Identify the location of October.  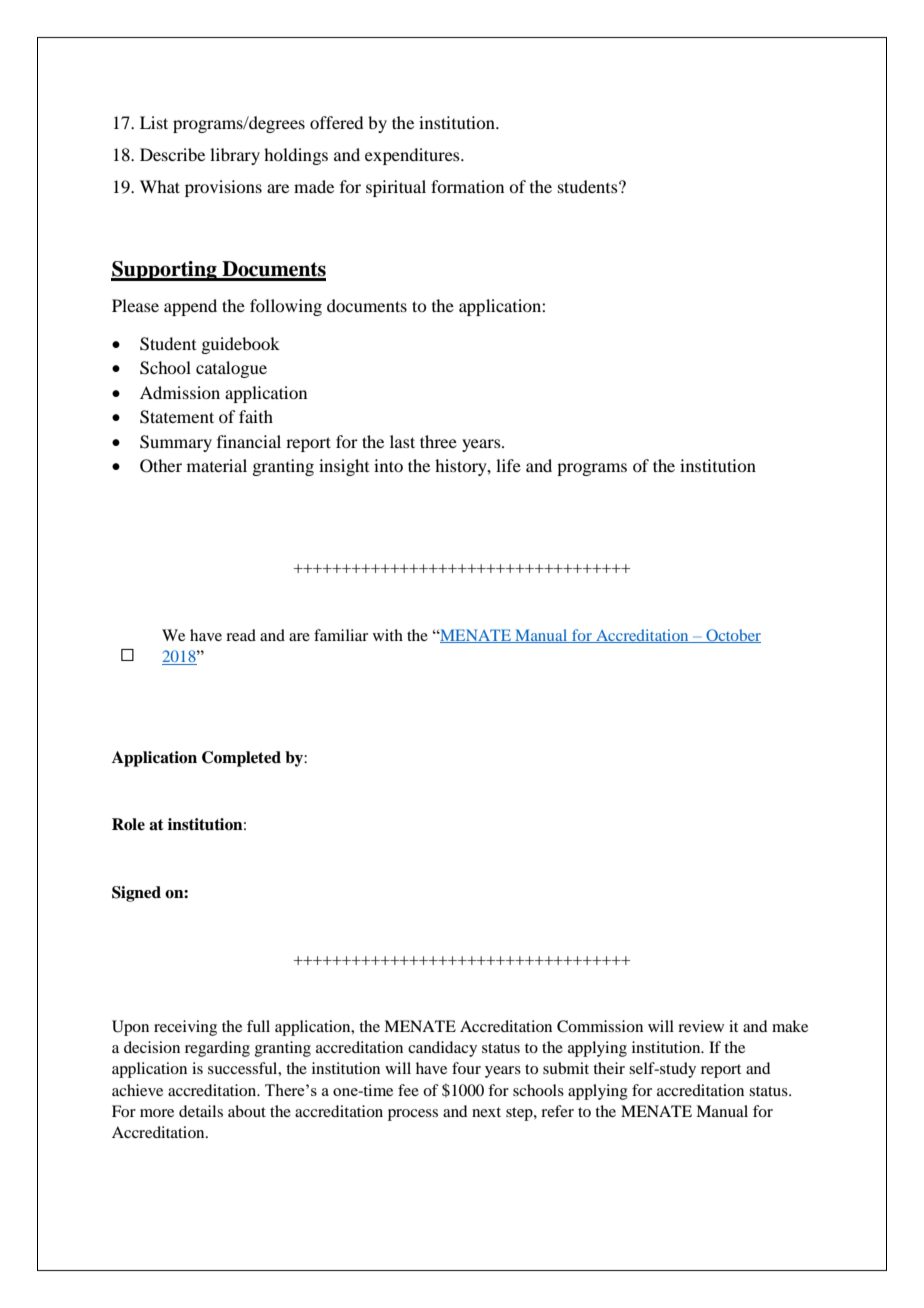
(732, 636).
